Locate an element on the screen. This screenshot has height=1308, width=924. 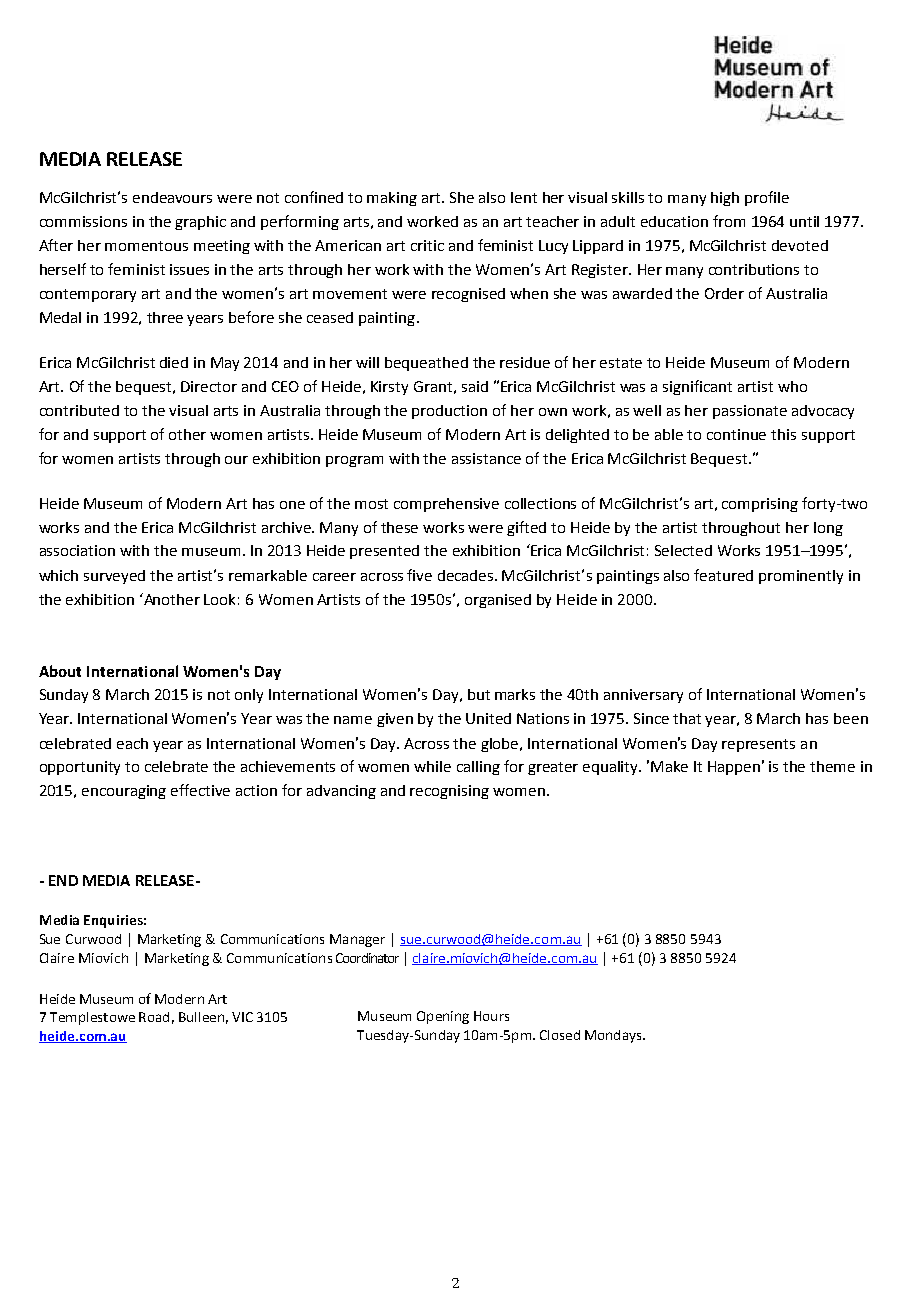
represents is located at coordinates (758, 745).
